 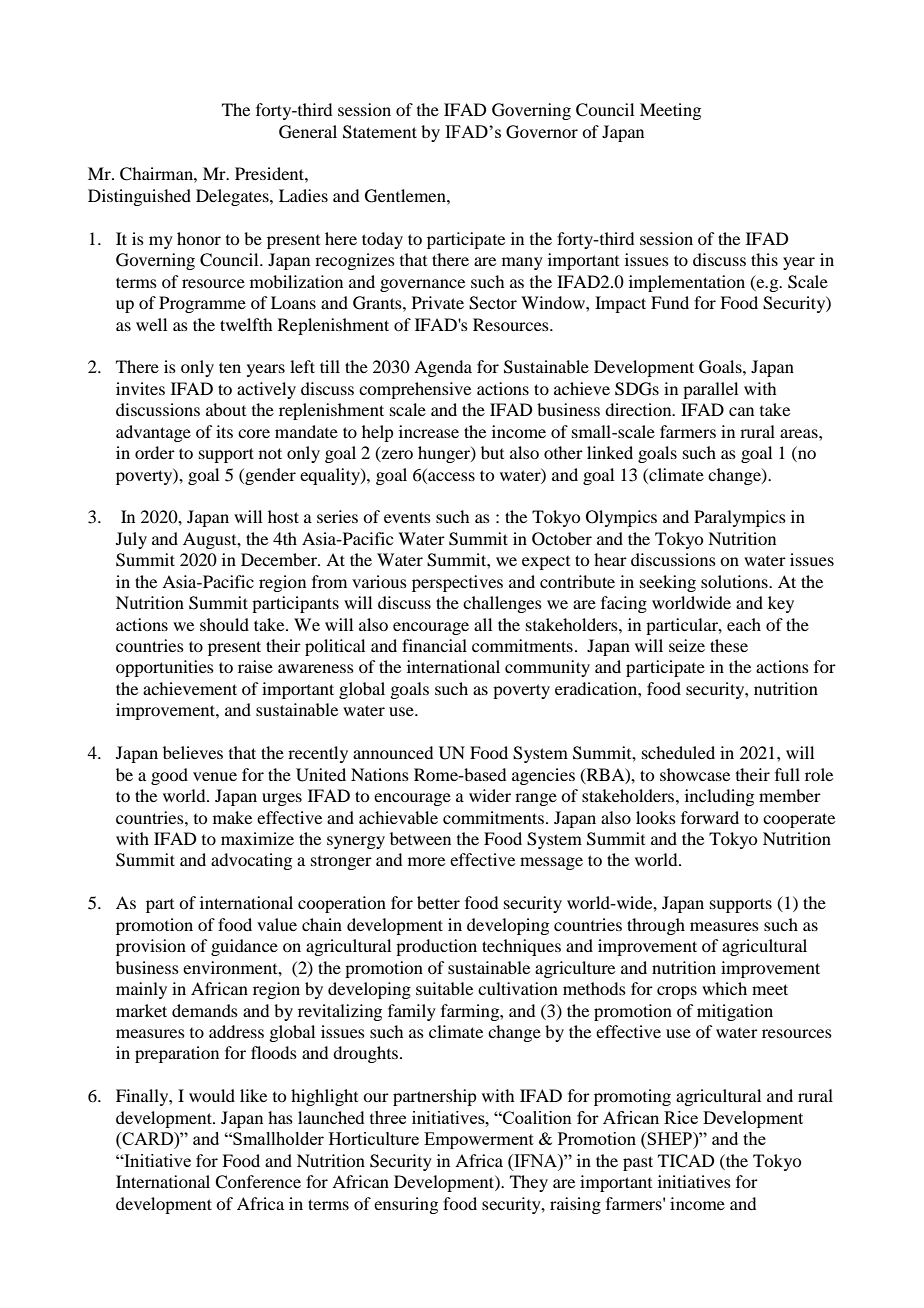 I want to click on forward, so click(x=710, y=817).
